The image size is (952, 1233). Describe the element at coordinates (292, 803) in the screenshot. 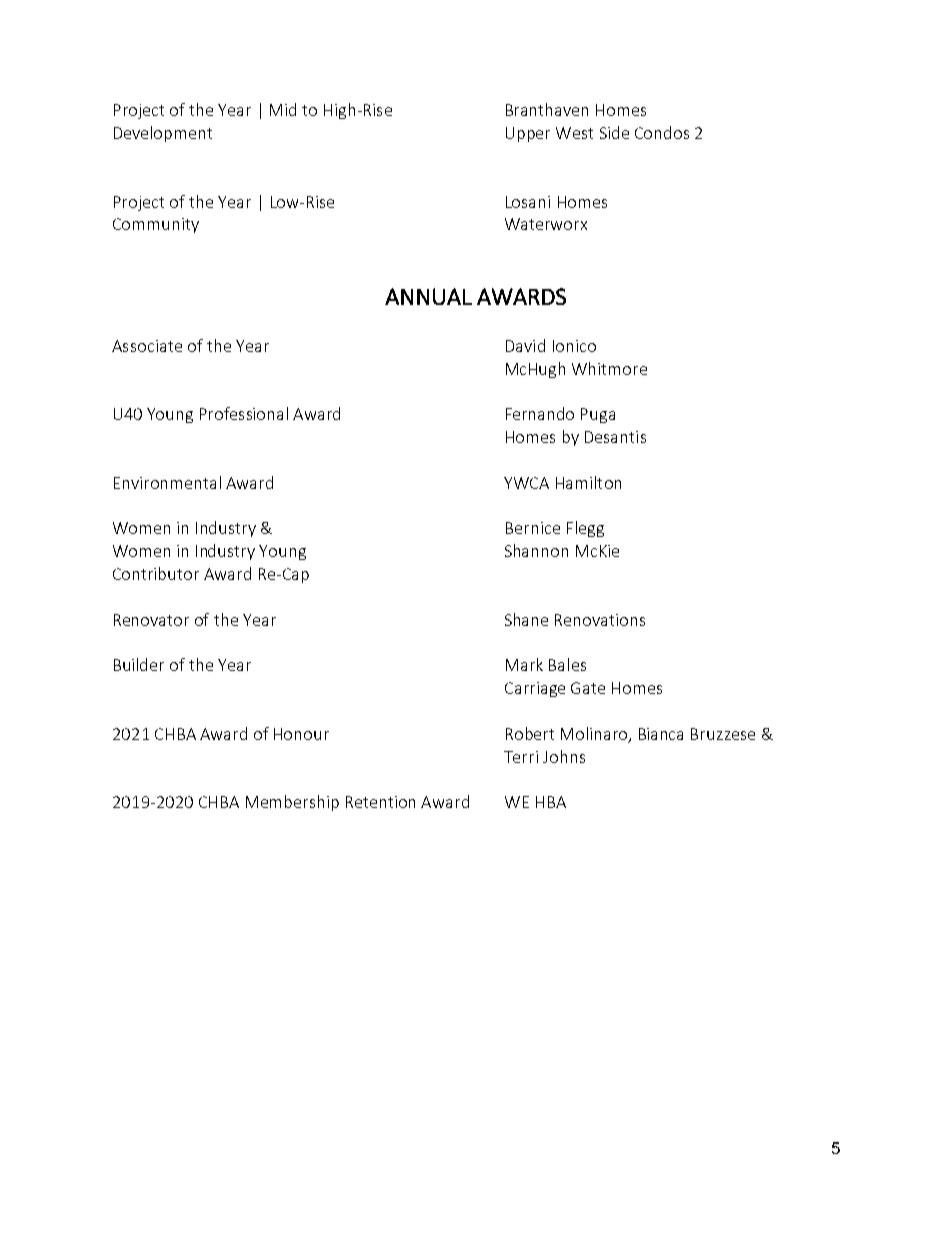

I see `Membership` at that location.
